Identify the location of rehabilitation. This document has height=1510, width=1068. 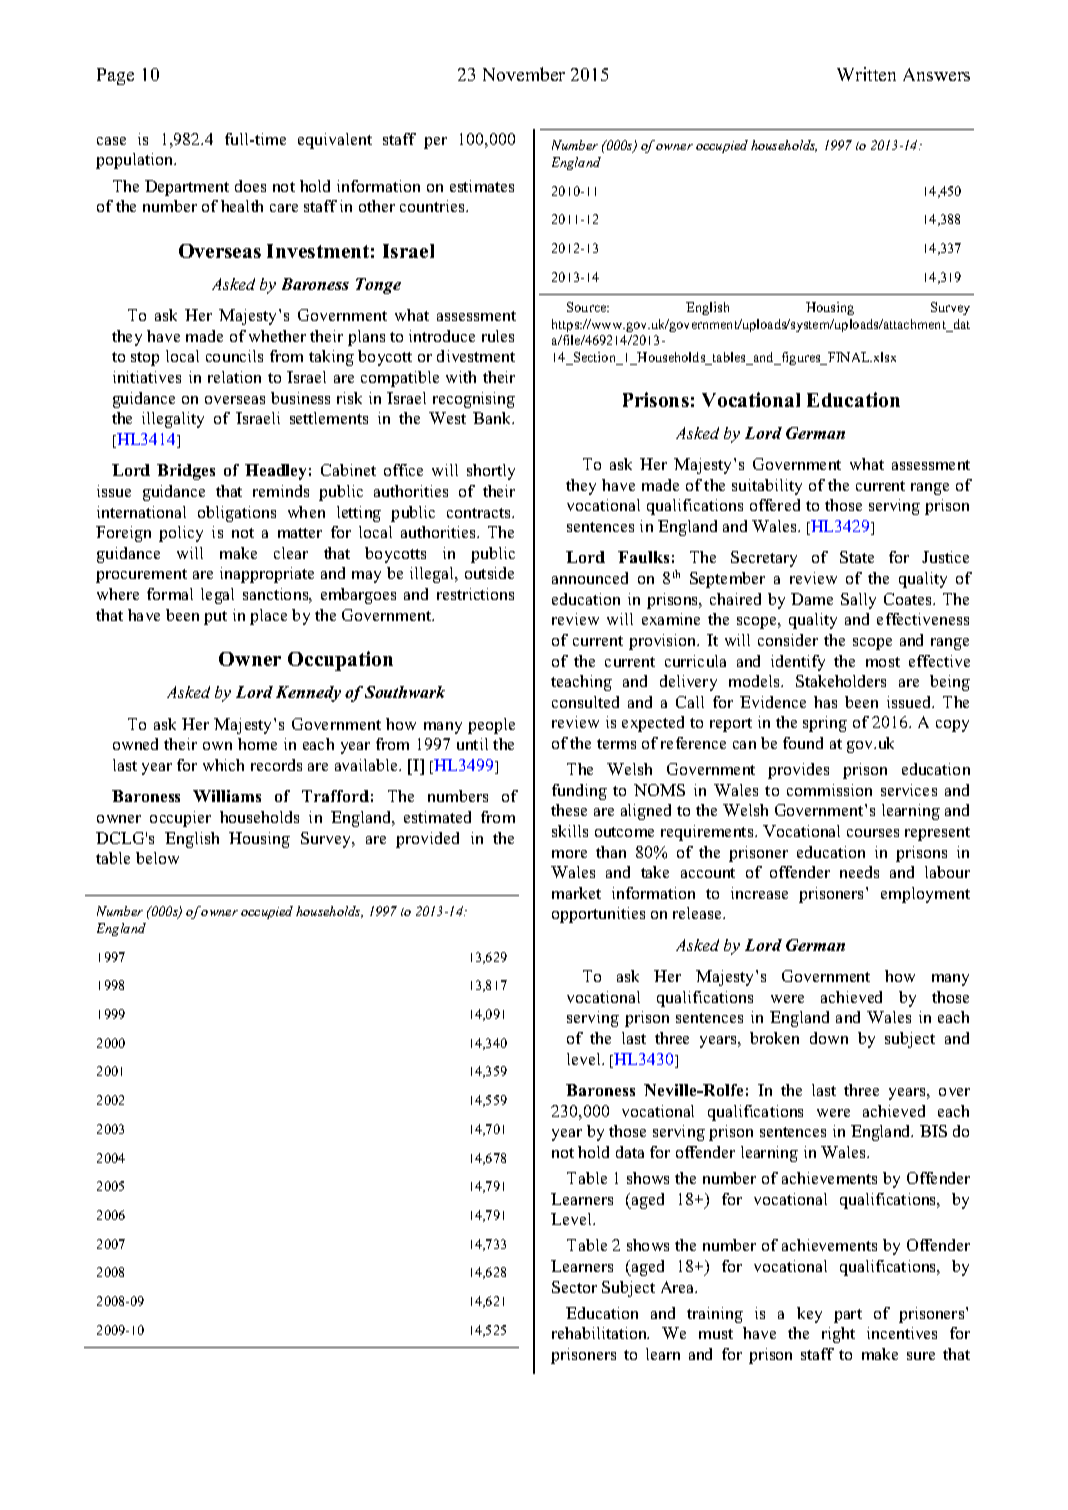
(600, 1333).
